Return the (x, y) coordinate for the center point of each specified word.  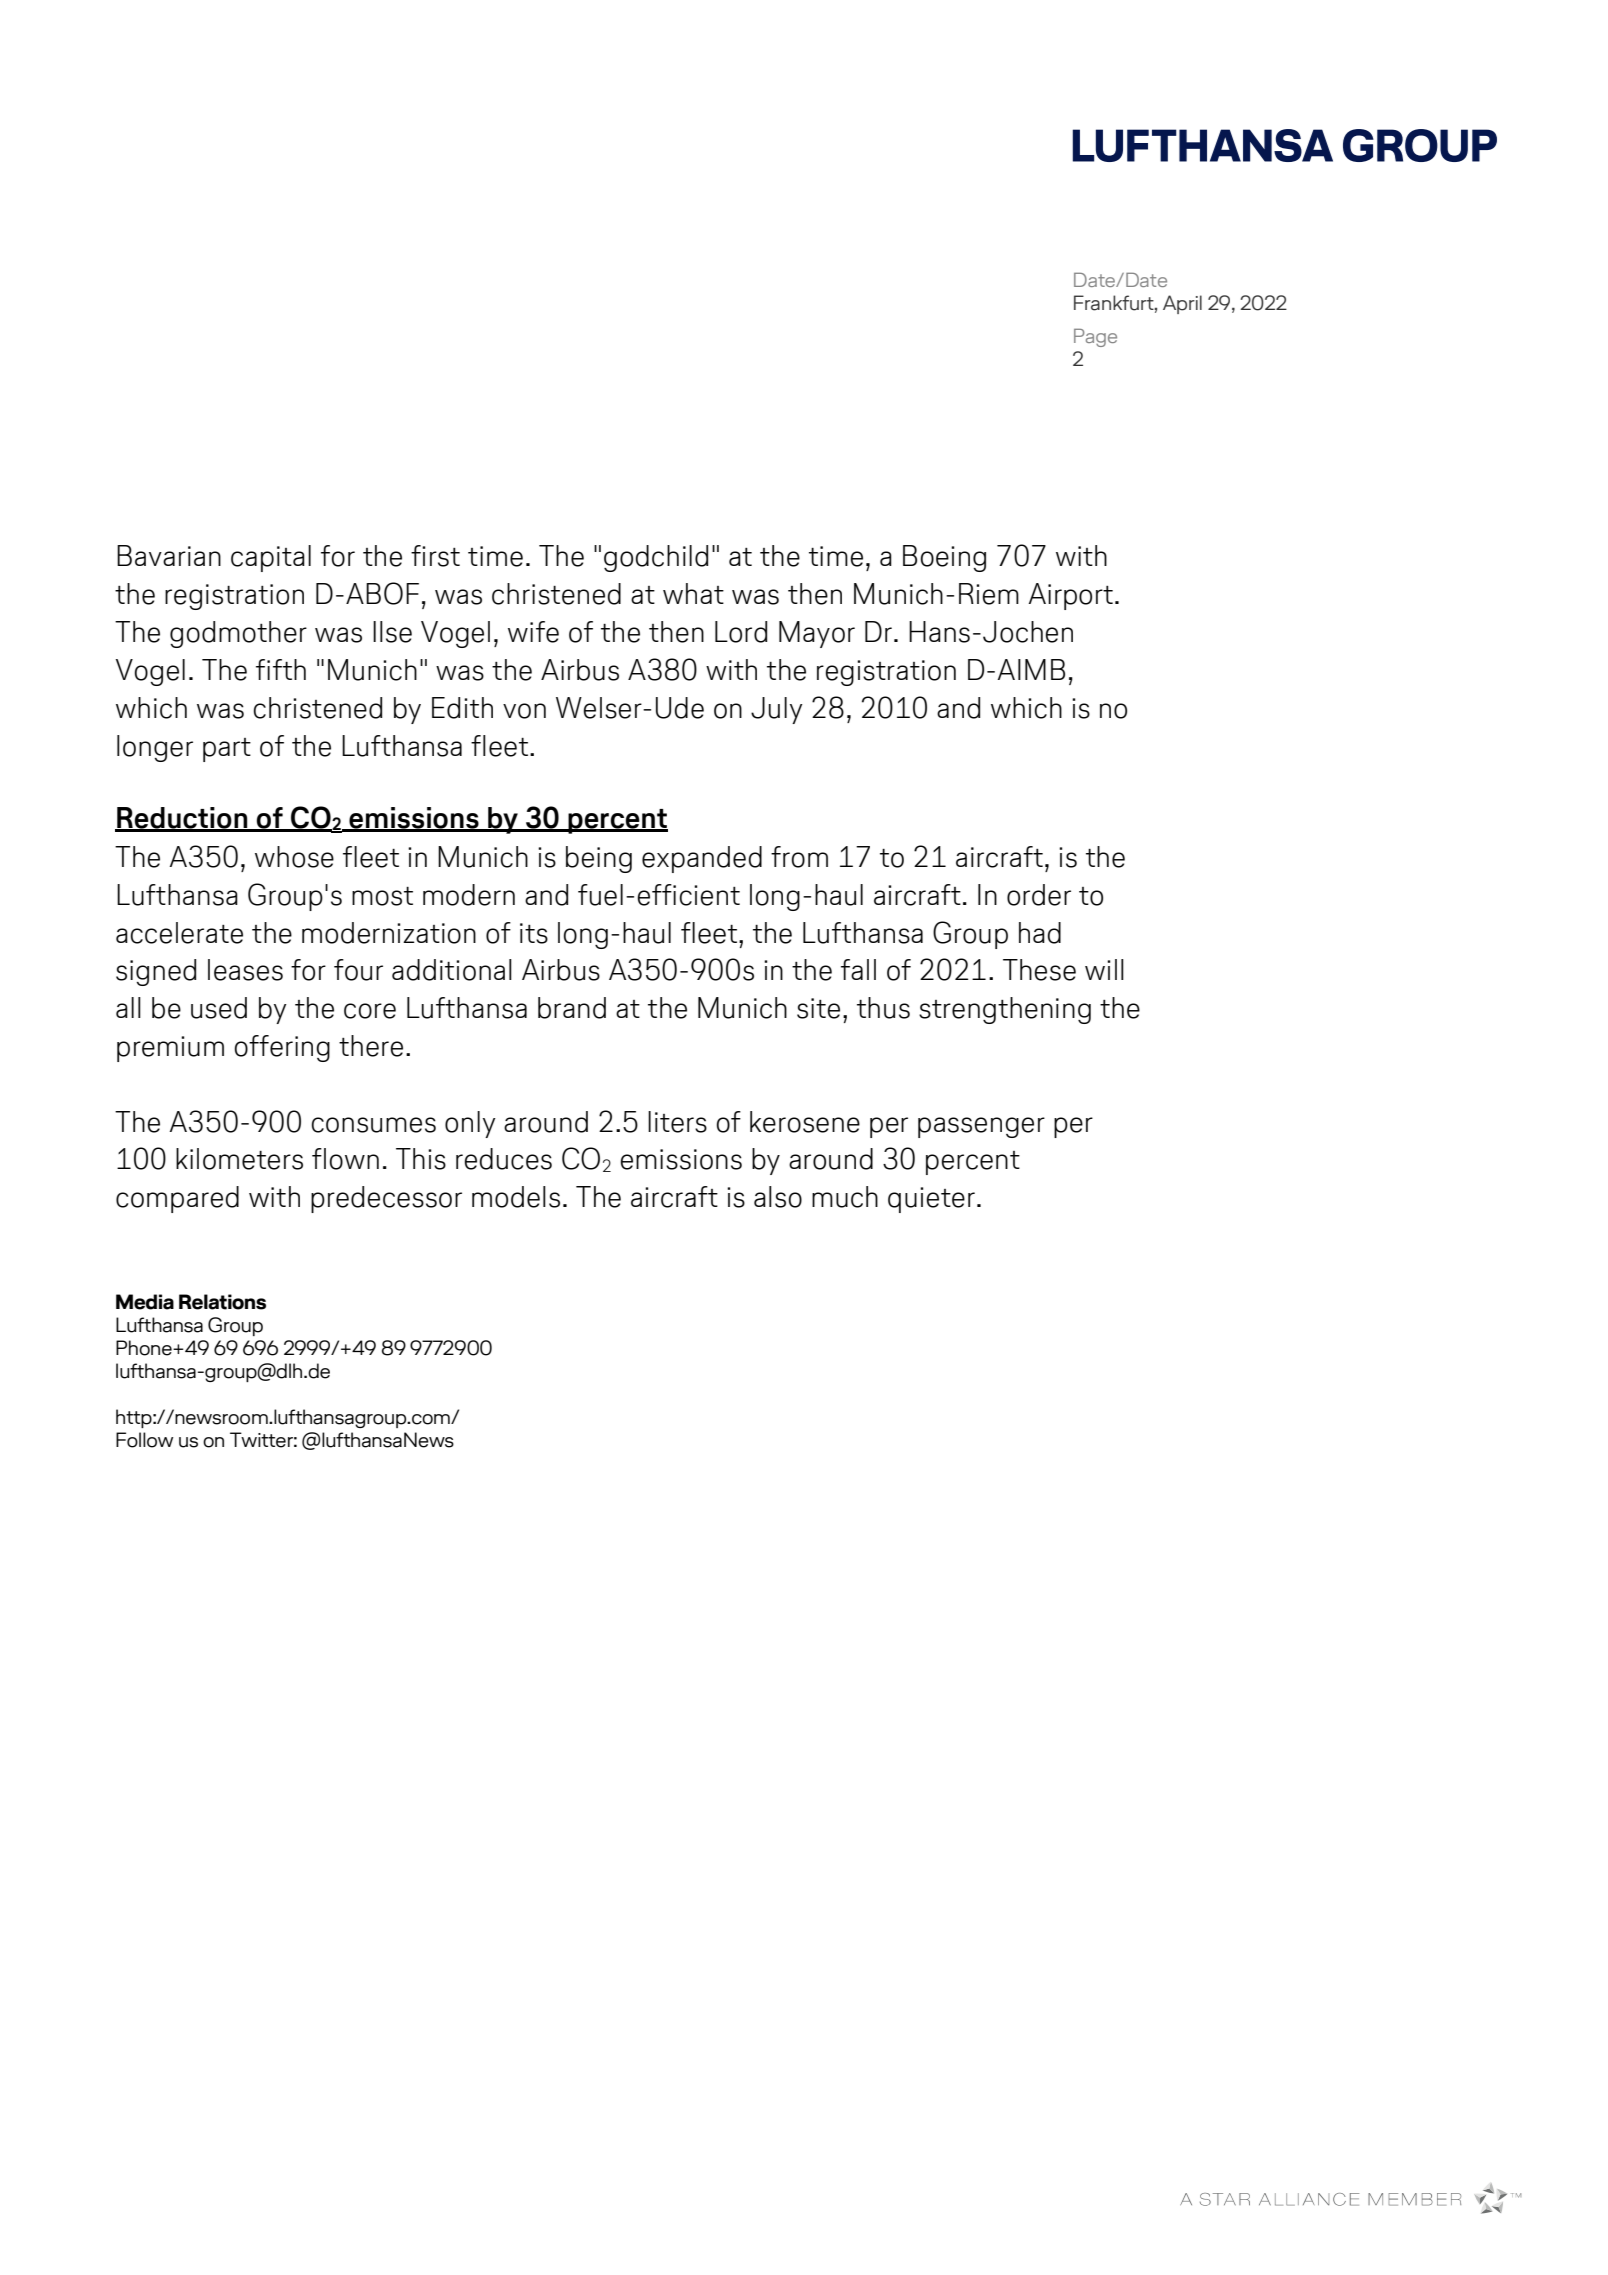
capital (271, 558)
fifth (281, 669)
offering (282, 1048)
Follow (144, 1440)
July (777, 710)
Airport (1070, 596)
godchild (656, 558)
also (778, 1197)
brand (572, 1008)
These (1039, 970)
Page (1095, 338)
